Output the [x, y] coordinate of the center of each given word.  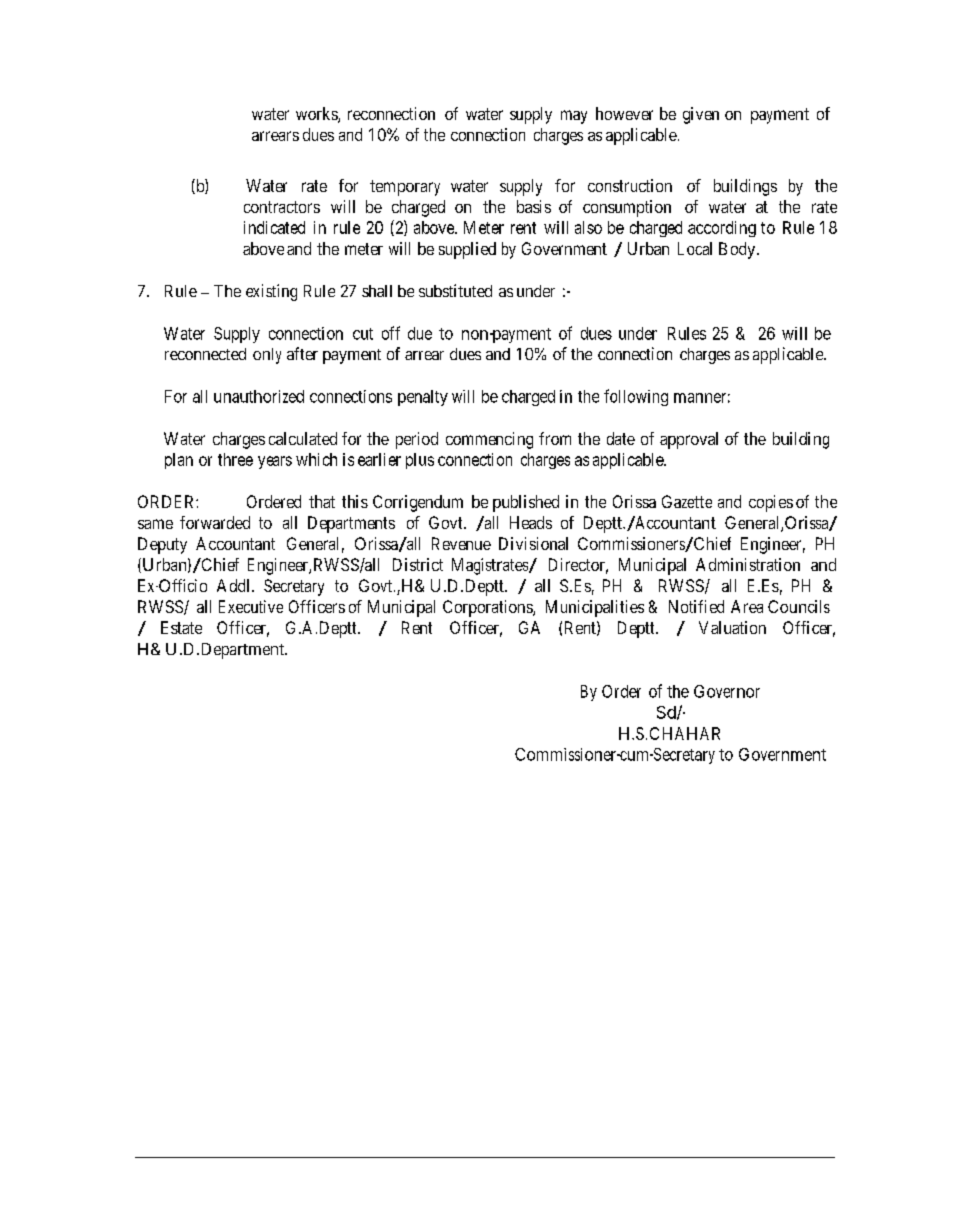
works [317, 115]
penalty [423, 398]
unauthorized [259, 396]
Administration [748, 564]
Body [738, 250]
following [636, 397]
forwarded [215, 522]
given [701, 115]
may [574, 117]
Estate [181, 627]
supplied [467, 250]
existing [271, 292]
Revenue [461, 543]
